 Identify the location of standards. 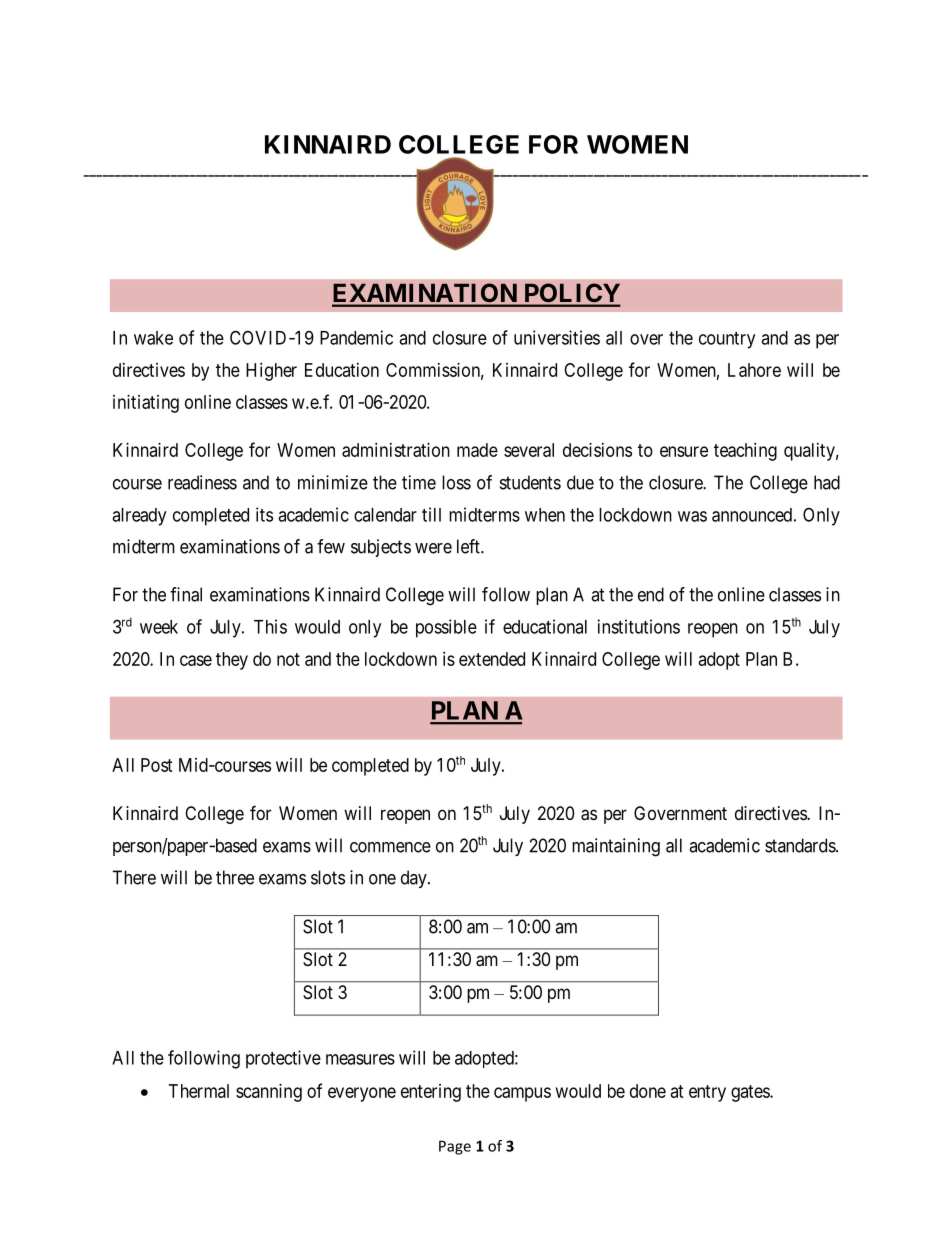
(801, 845).
